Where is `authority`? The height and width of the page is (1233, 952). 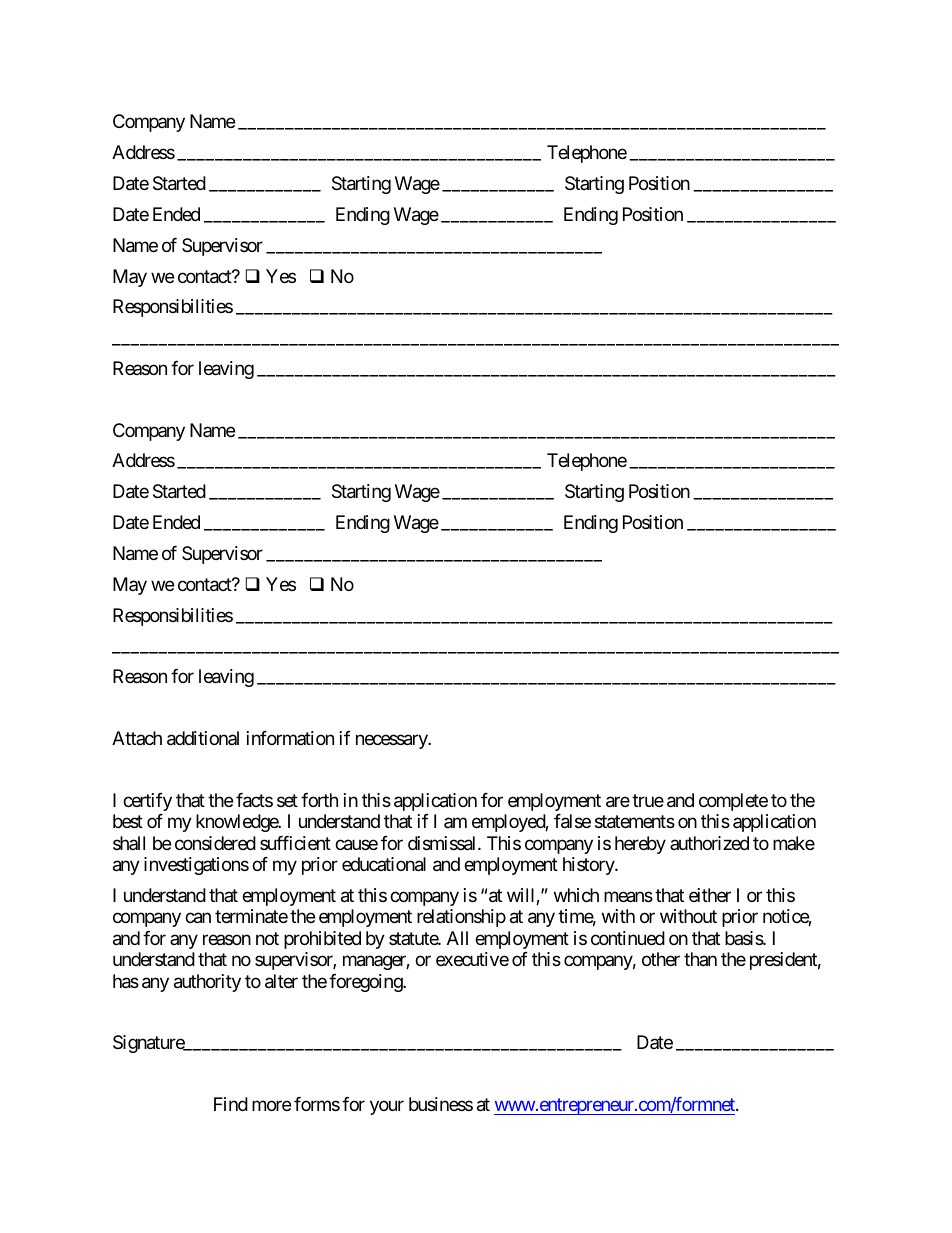 authority is located at coordinates (207, 983).
